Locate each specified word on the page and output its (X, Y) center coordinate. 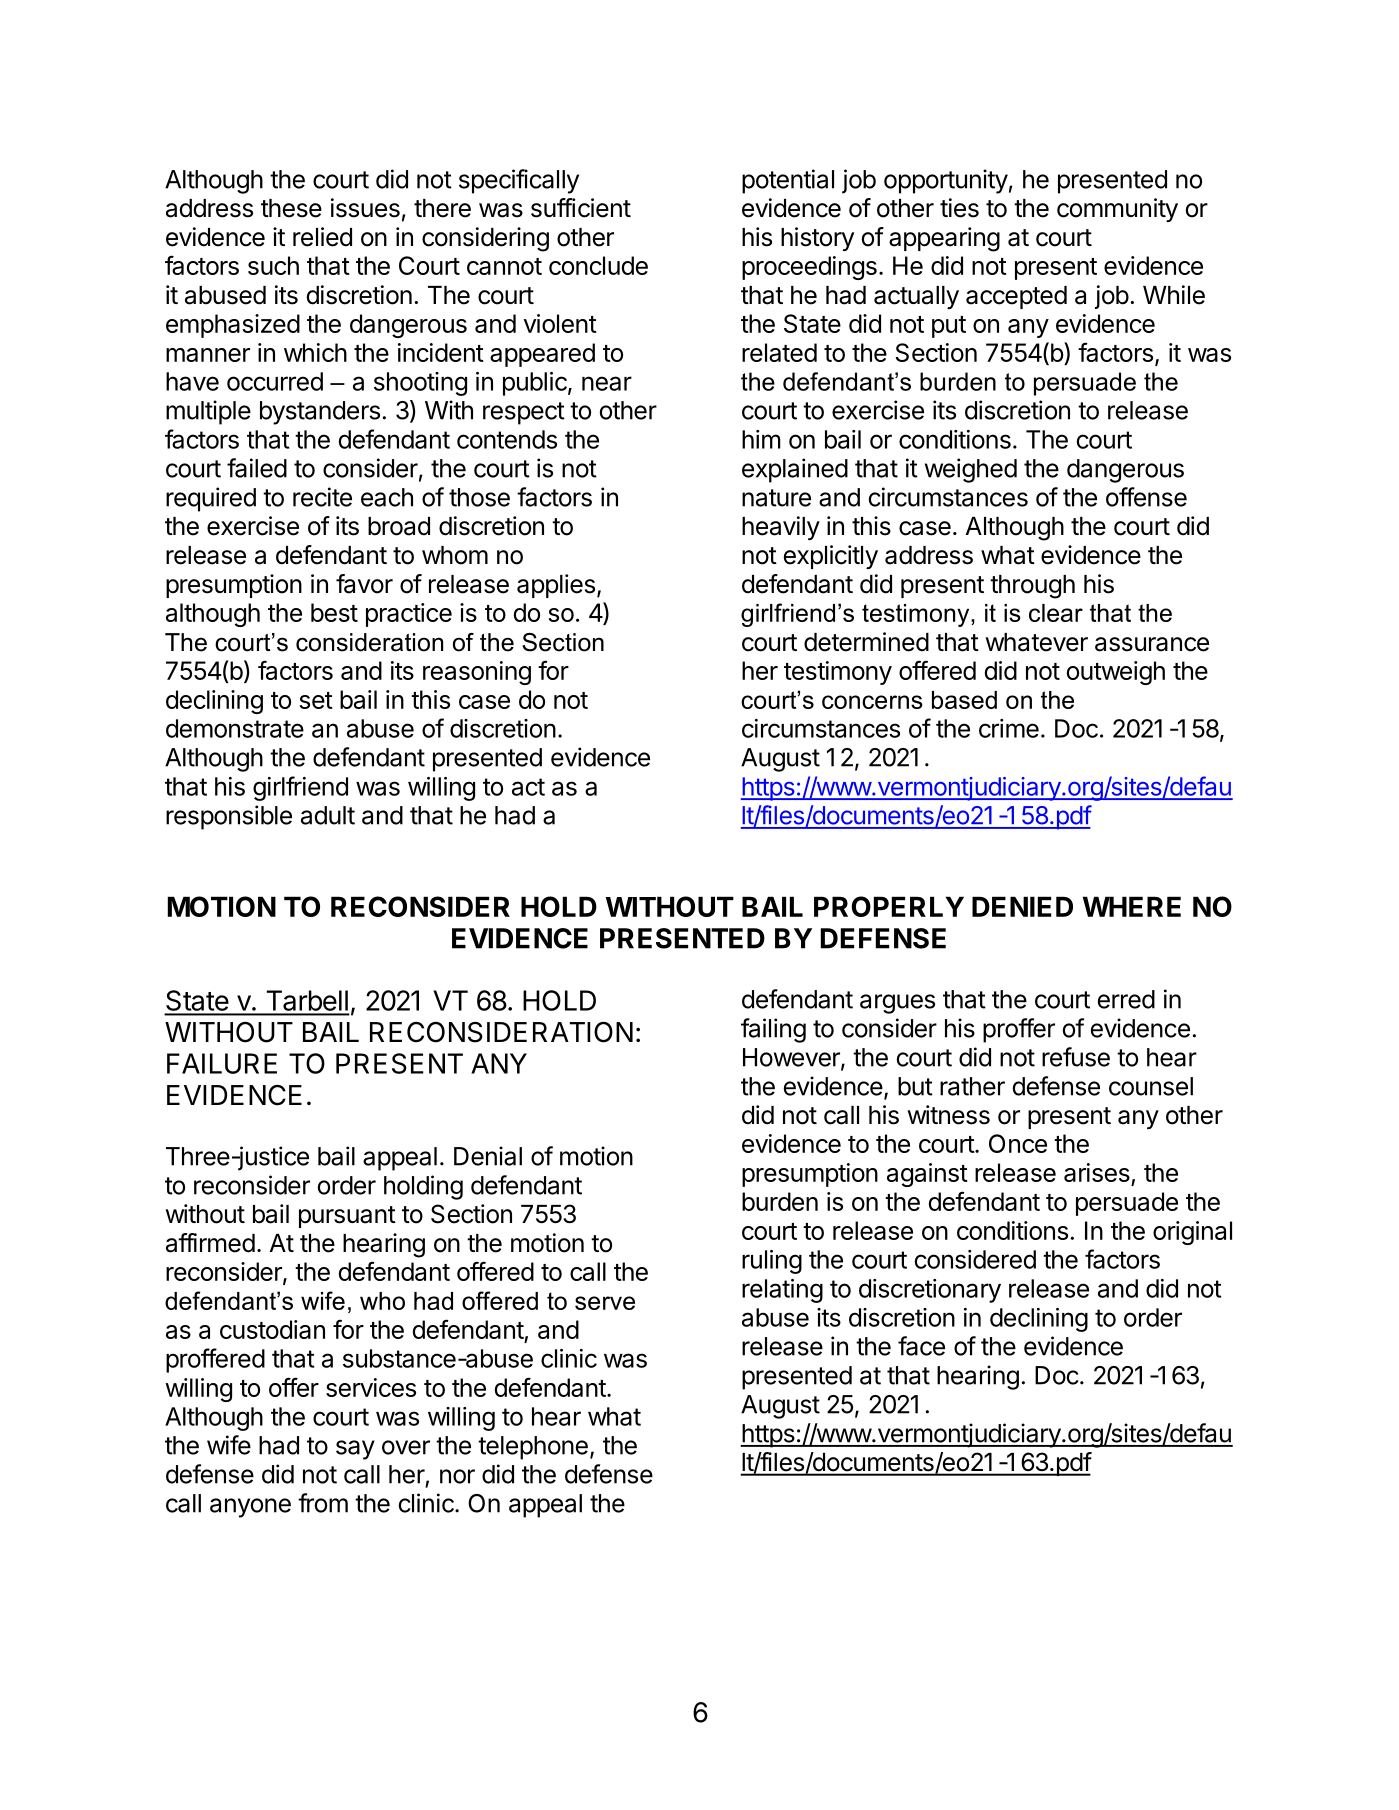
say (355, 1450)
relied (322, 237)
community (1117, 210)
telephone (533, 1448)
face (921, 1346)
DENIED (1022, 906)
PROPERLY (889, 906)
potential (788, 181)
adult (328, 815)
